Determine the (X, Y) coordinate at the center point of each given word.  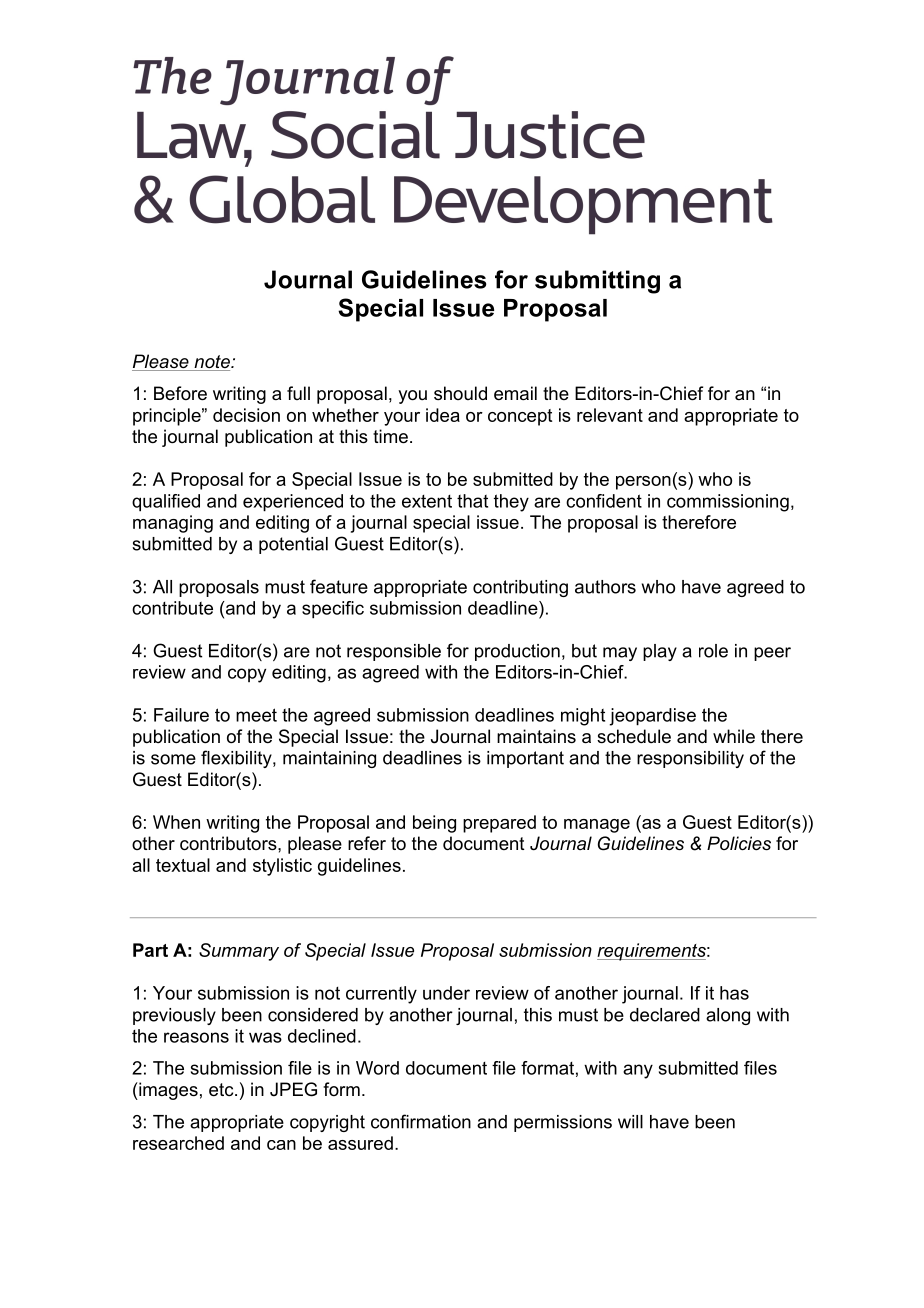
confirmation (421, 1121)
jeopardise (652, 717)
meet (256, 715)
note (212, 363)
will (630, 1122)
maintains (536, 736)
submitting (597, 282)
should (460, 393)
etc (222, 1090)
